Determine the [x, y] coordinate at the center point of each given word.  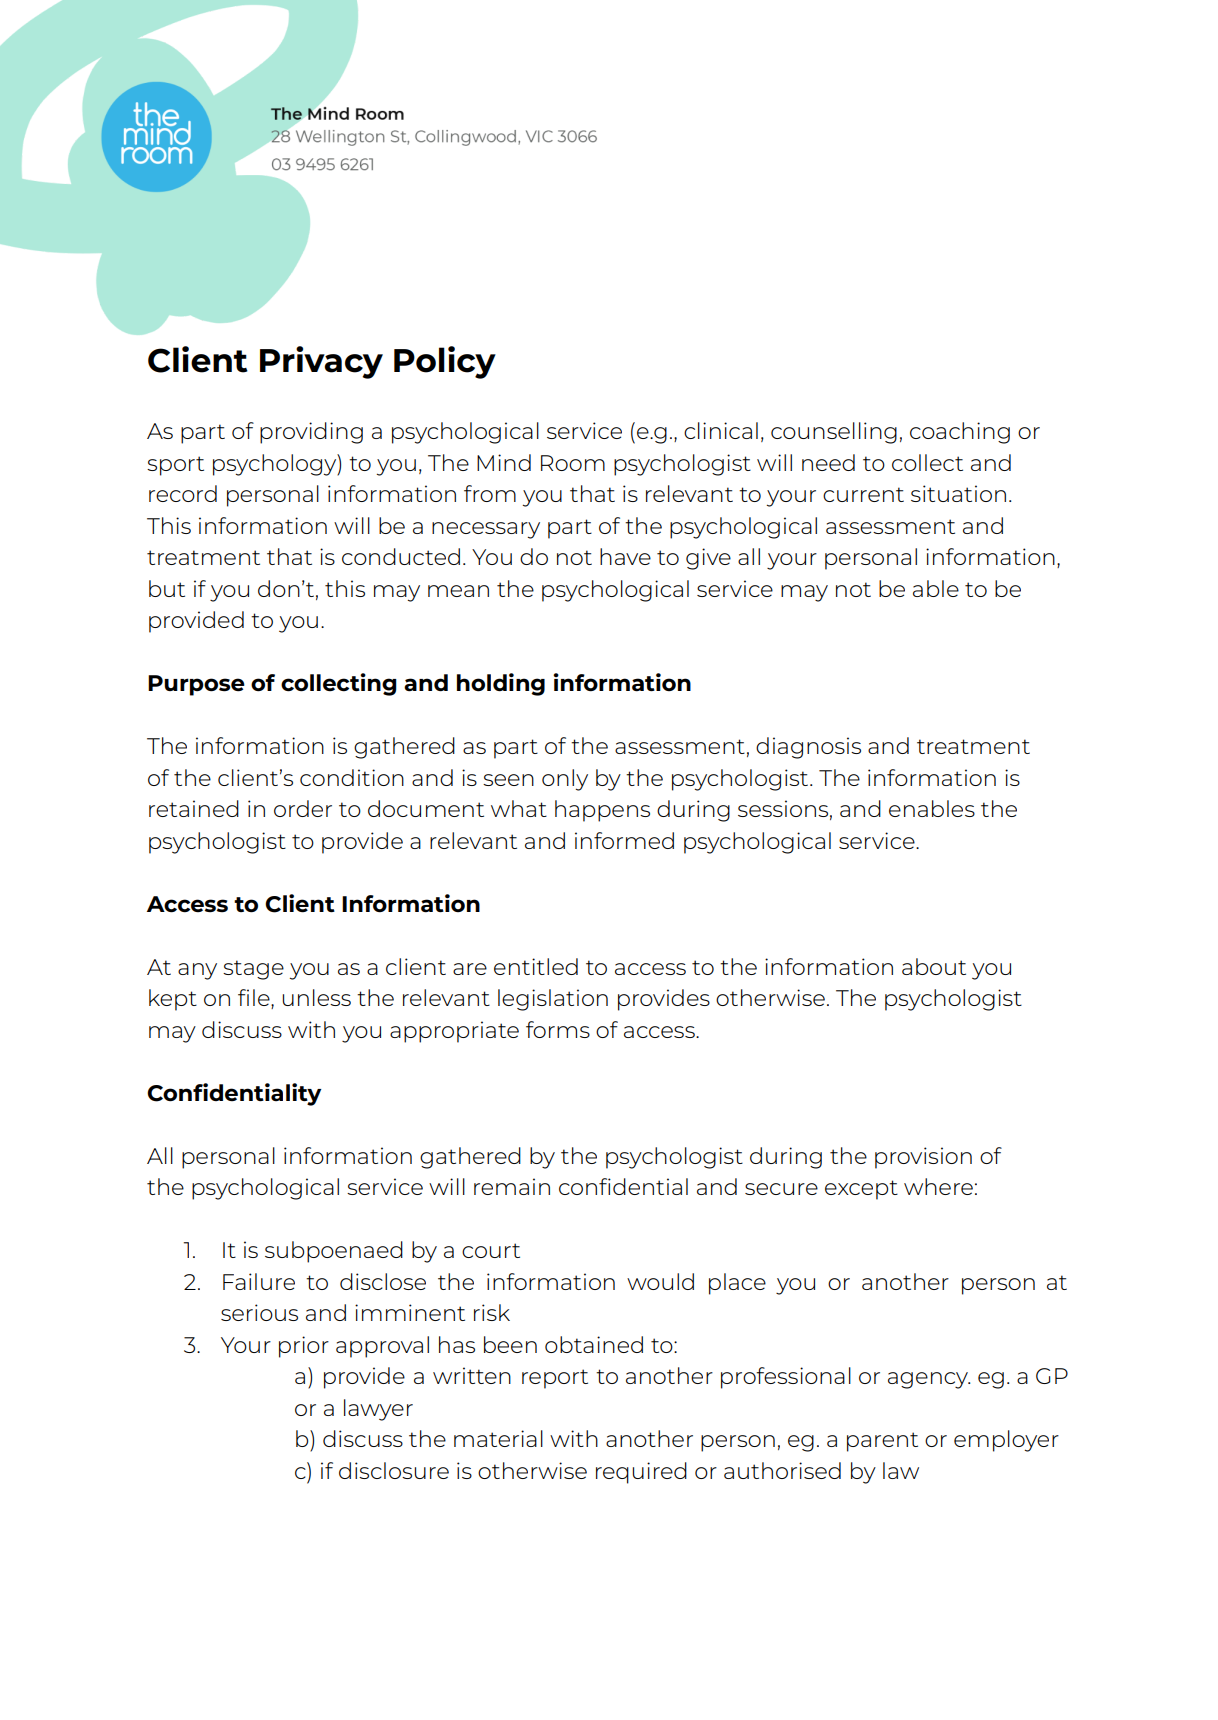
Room [573, 463]
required [641, 1473]
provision [923, 1158]
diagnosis [808, 748]
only [565, 780]
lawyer [378, 1410]
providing [311, 433]
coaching [960, 433]
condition [352, 777]
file [255, 999]
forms [558, 1029]
